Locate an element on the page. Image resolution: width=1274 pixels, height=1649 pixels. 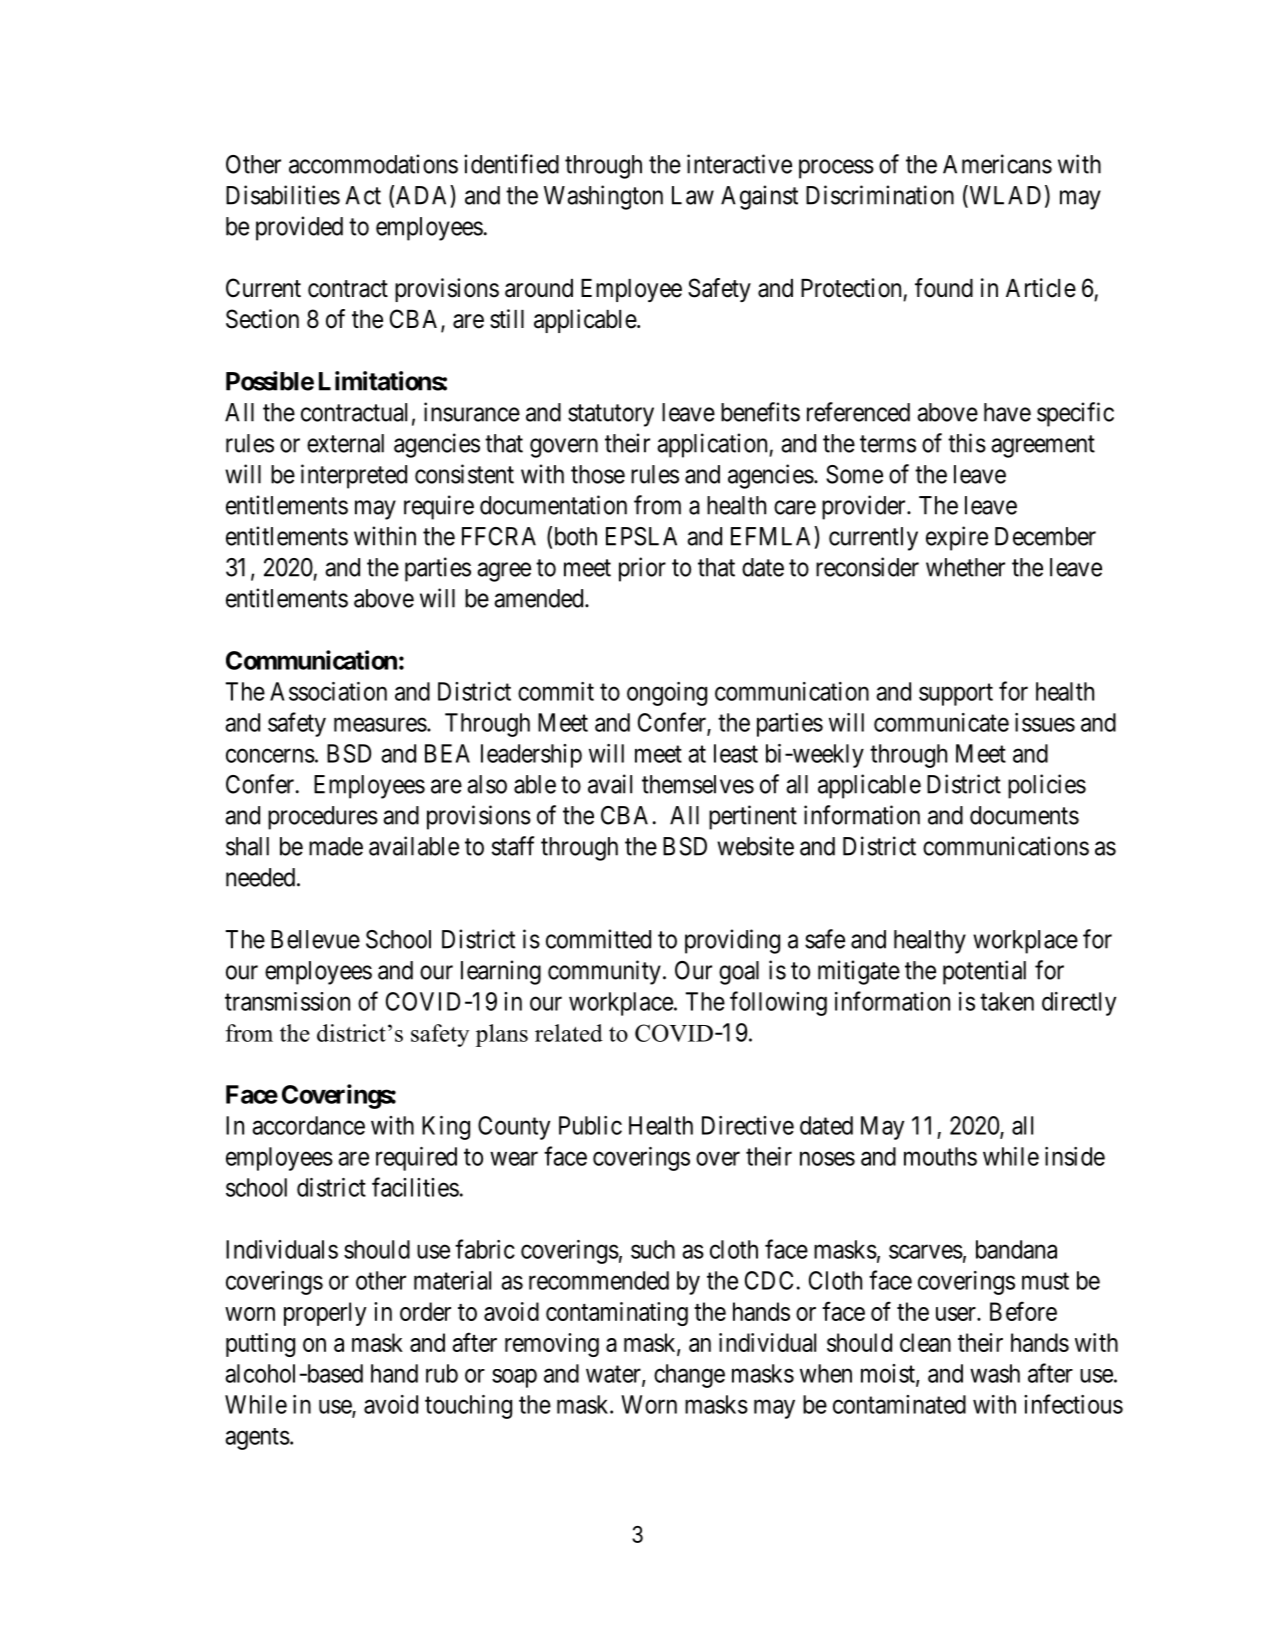
documents is located at coordinates (1024, 815).
